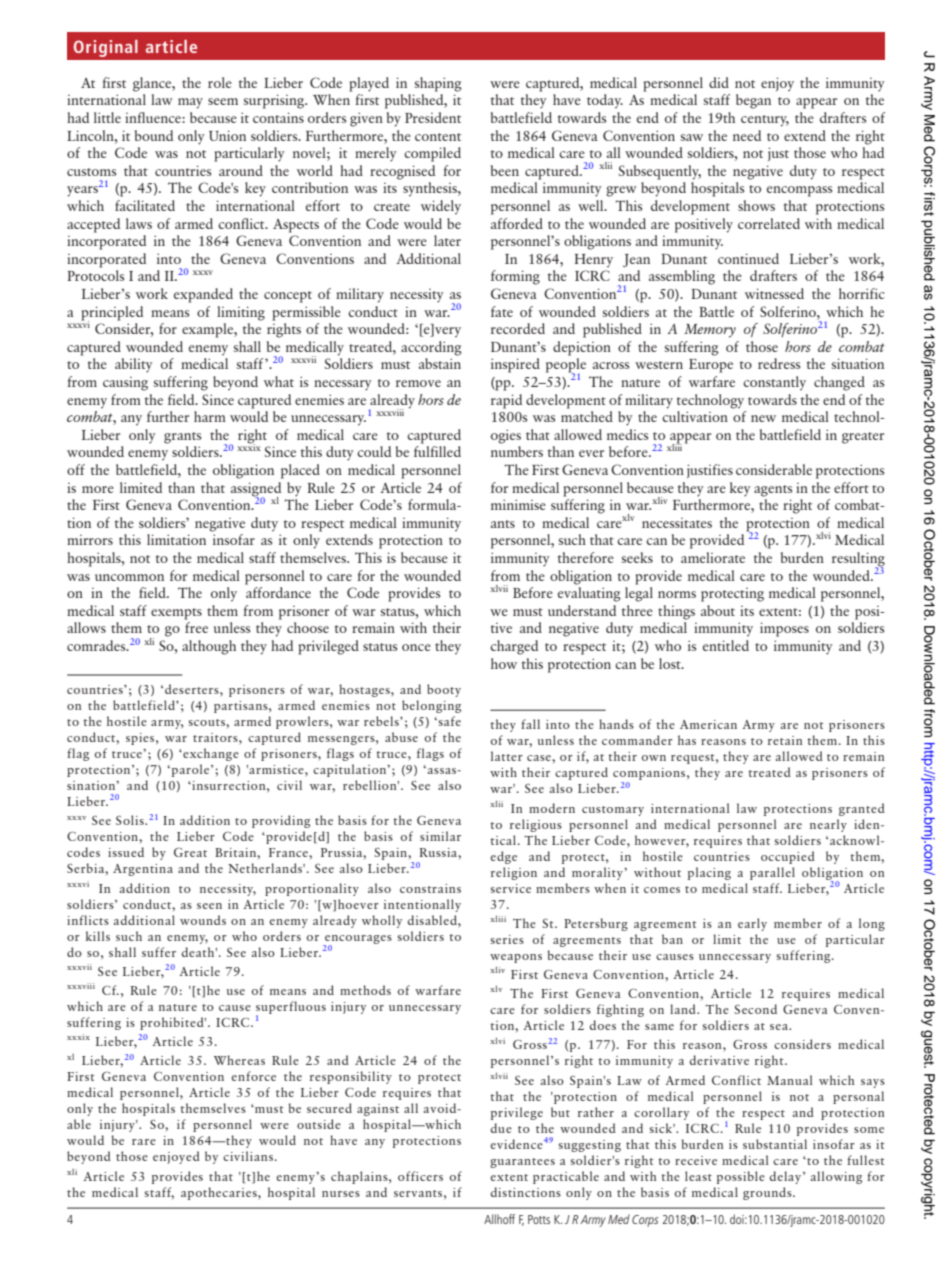 This screenshot has height=1270, width=952. I want to click on rare, so click(144, 1142).
